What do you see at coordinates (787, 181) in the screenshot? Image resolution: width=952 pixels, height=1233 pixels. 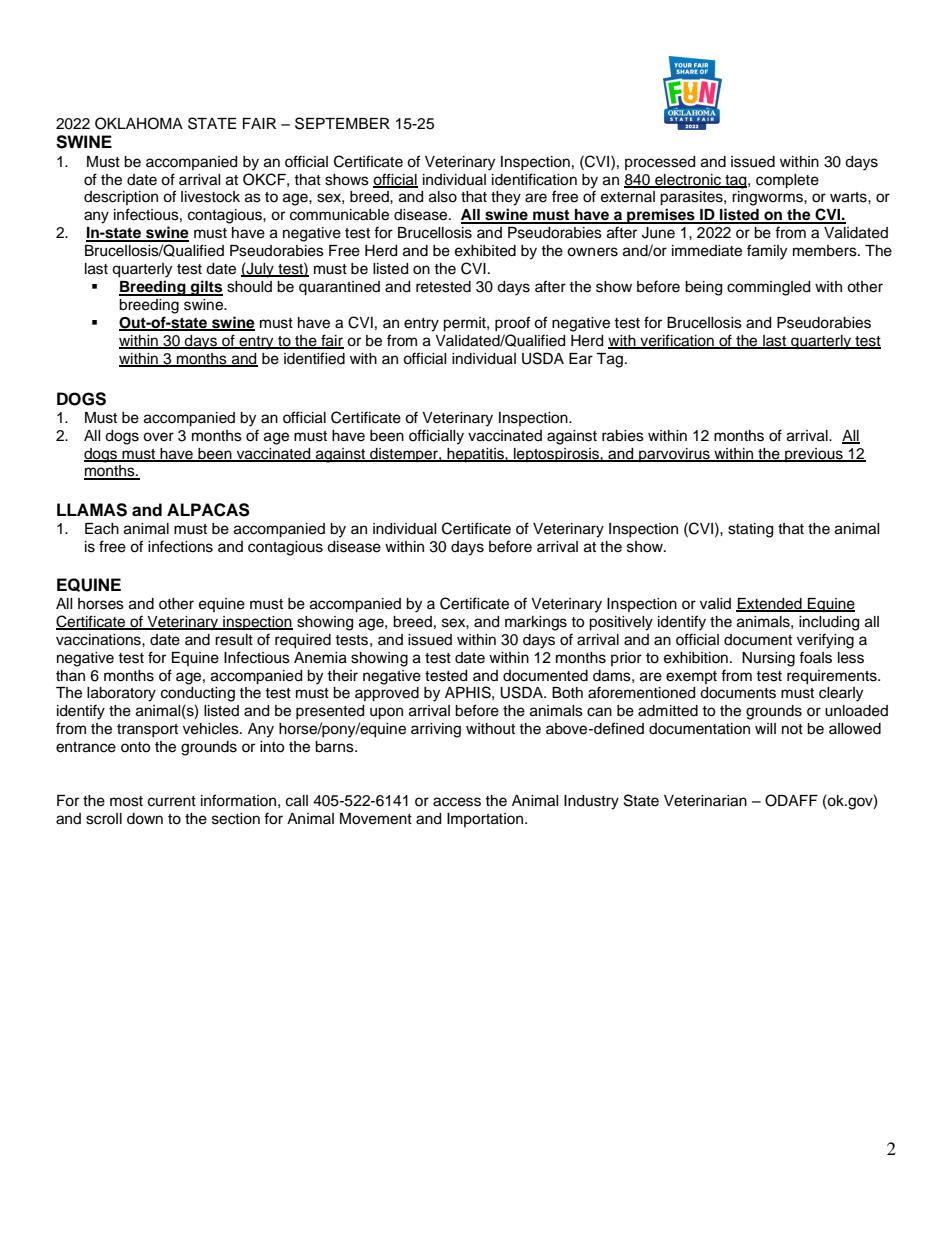 I see `complete` at bounding box center [787, 181].
